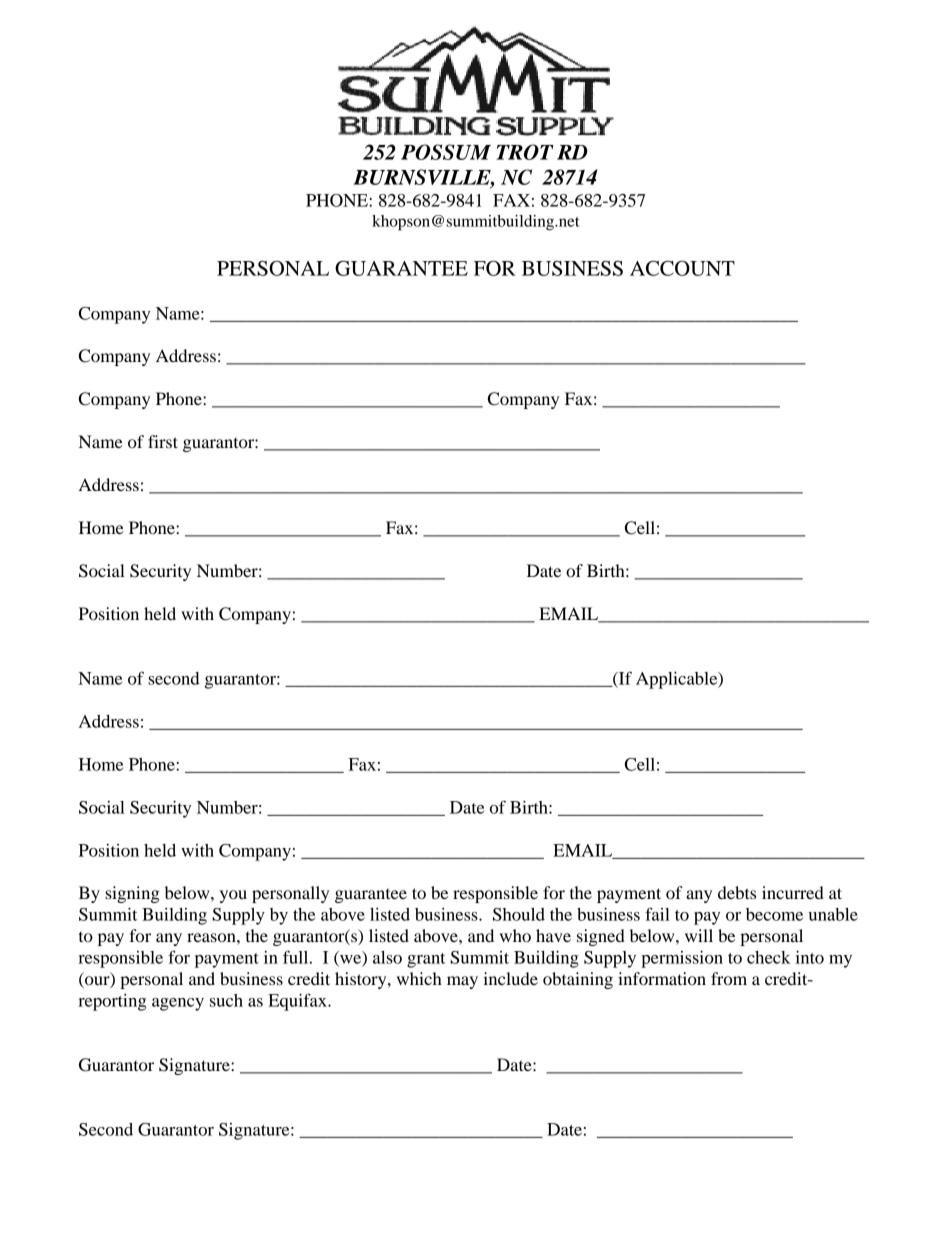  I want to click on TROT, so click(525, 152).
